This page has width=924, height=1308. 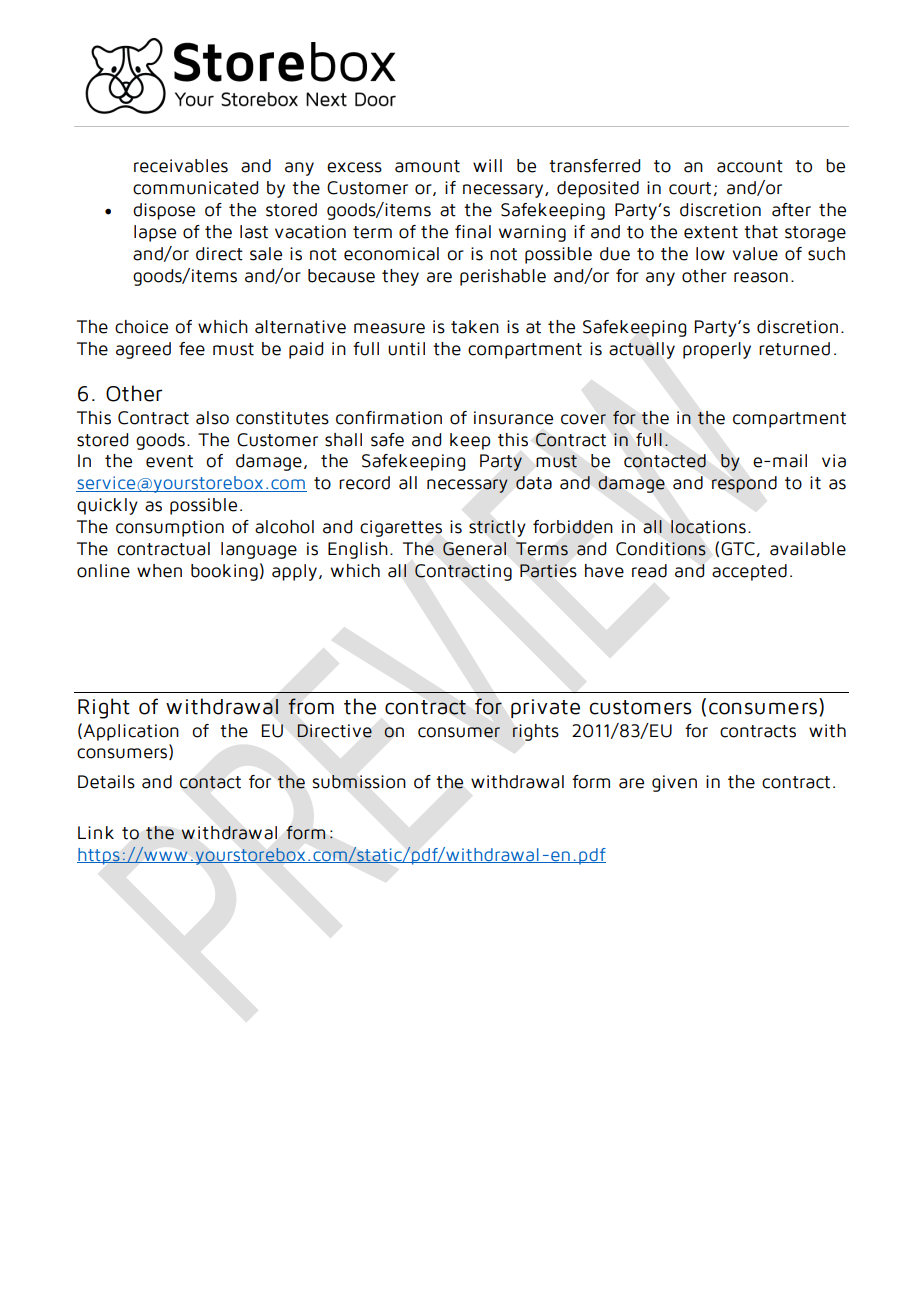 I want to click on will, so click(x=487, y=165).
